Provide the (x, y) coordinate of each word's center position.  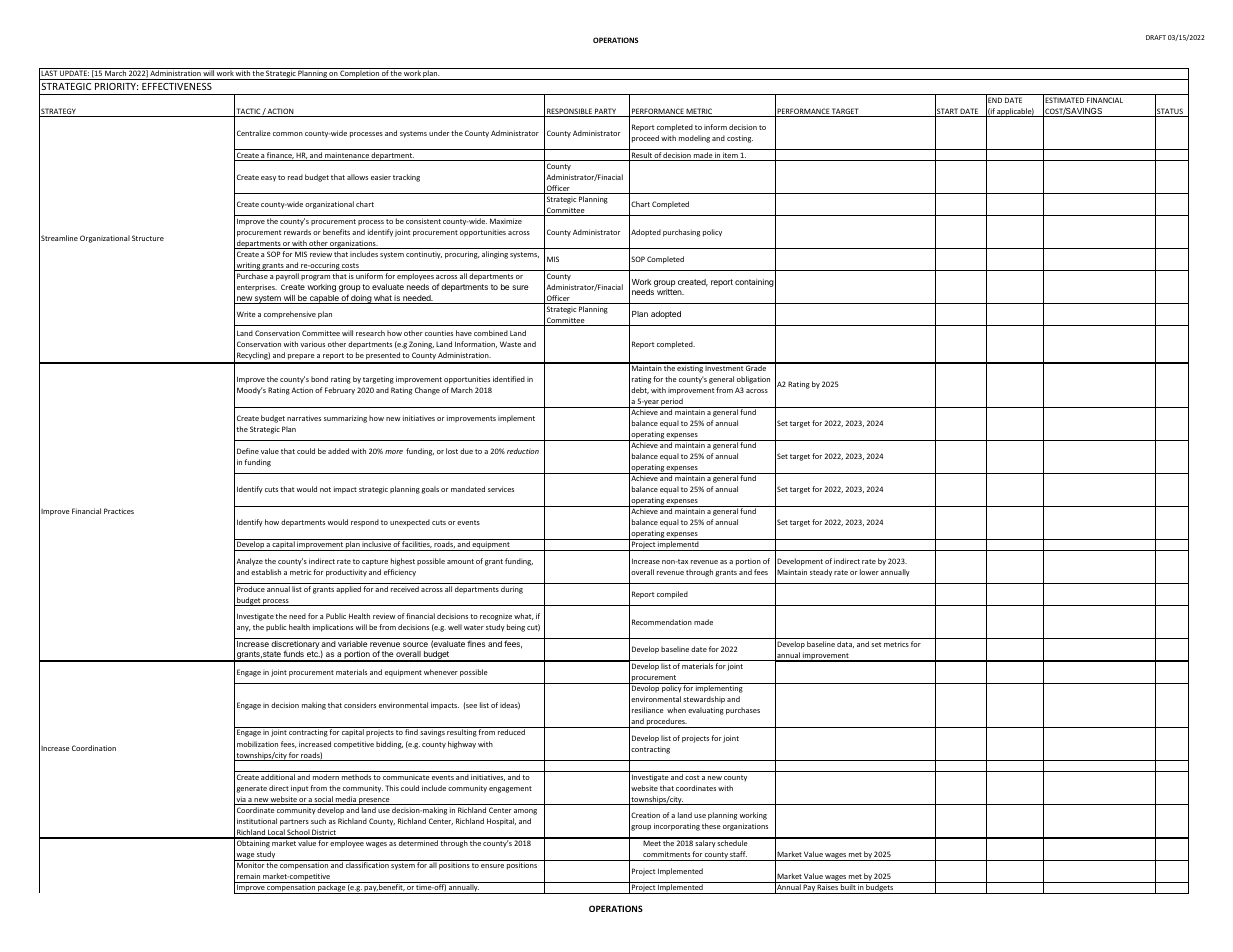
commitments (666, 854)
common (288, 134)
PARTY (605, 112)
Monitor (250, 865)
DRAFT (1156, 37)
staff (738, 854)
